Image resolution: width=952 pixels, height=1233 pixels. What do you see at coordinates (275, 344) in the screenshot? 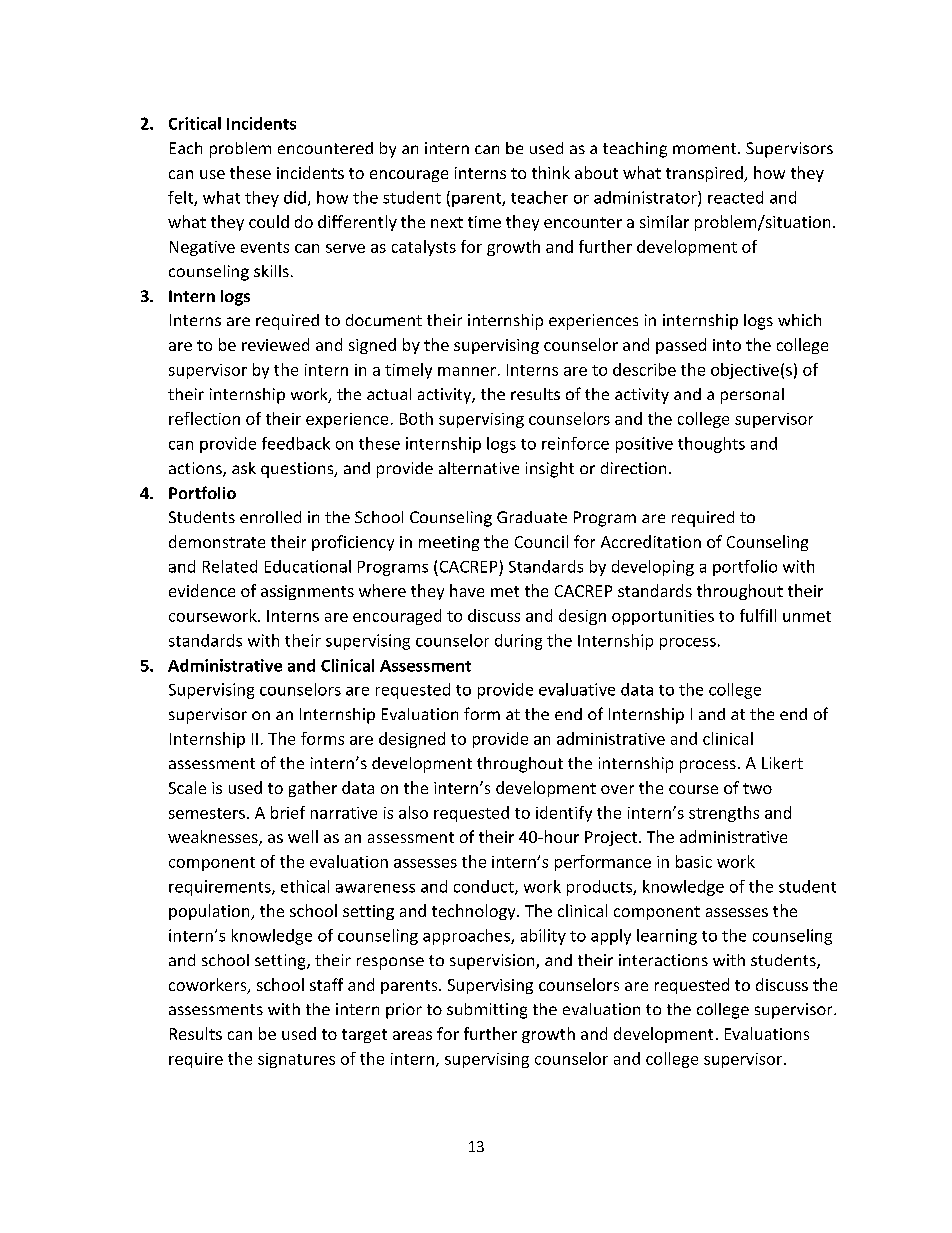
I see `reviewed` at bounding box center [275, 344].
